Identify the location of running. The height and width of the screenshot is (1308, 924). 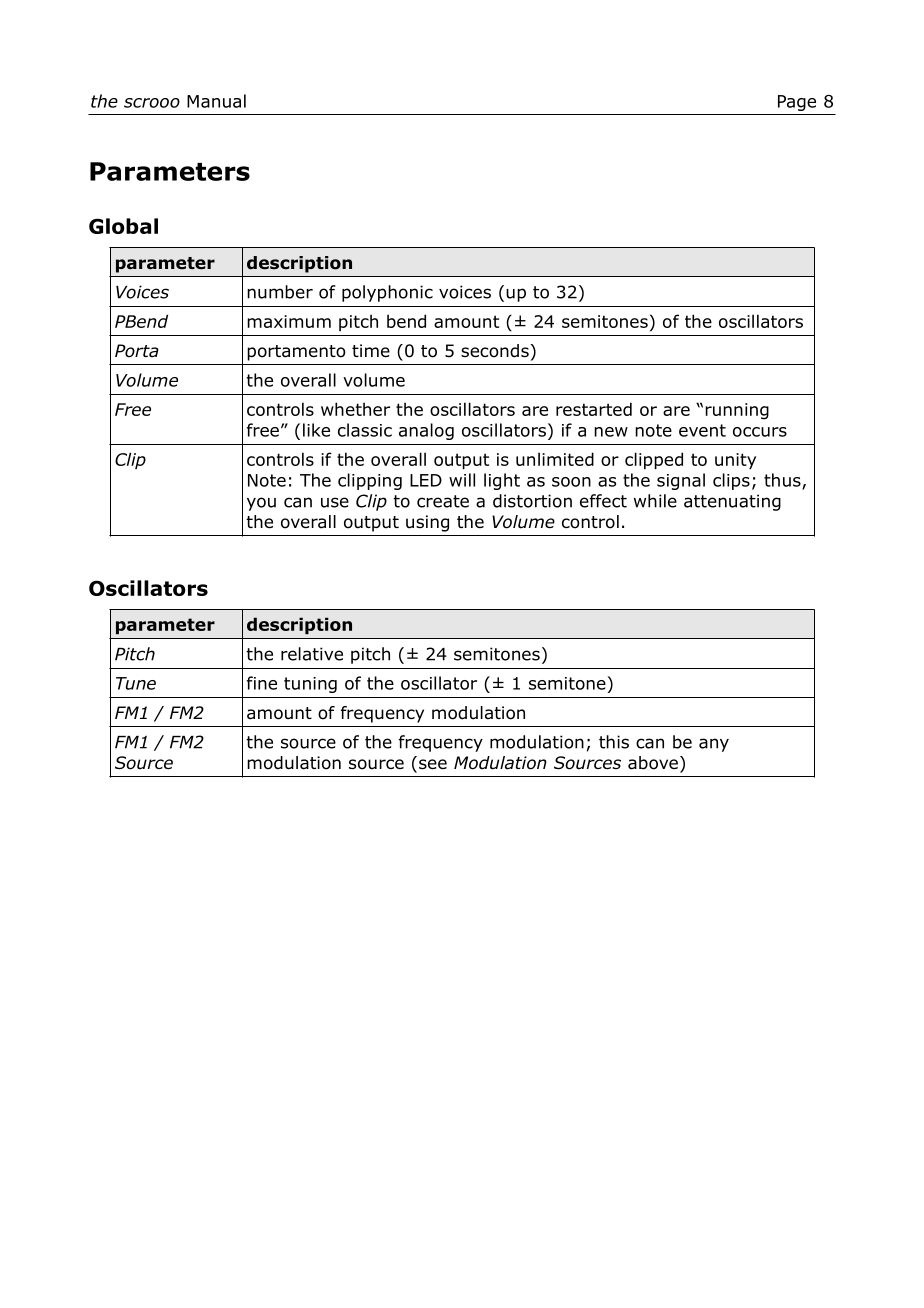
(737, 411).
